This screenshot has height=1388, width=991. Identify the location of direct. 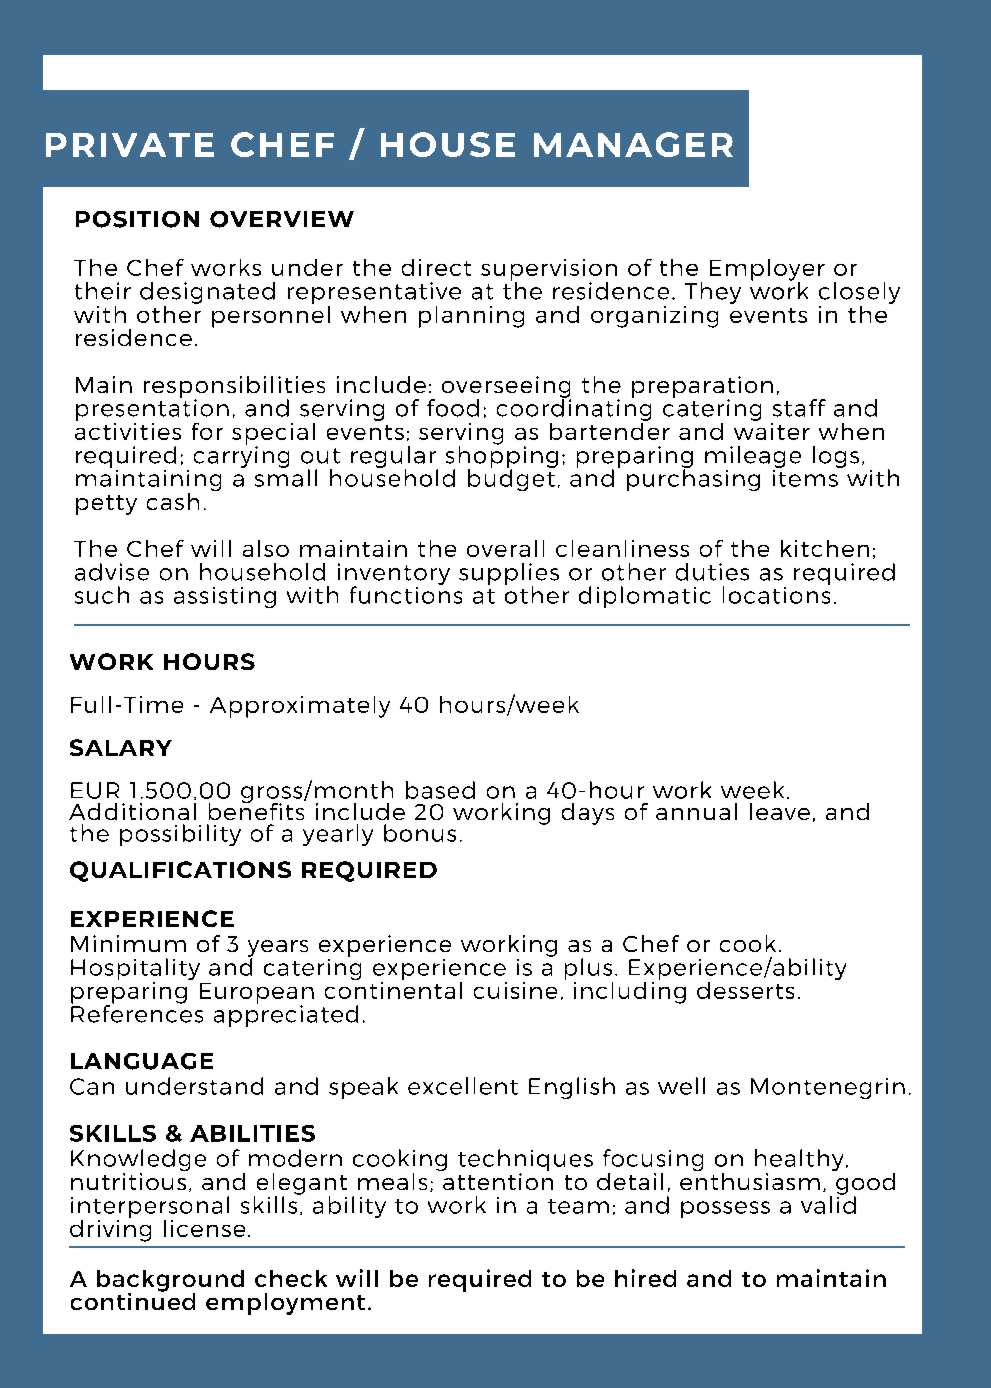
(436, 267).
